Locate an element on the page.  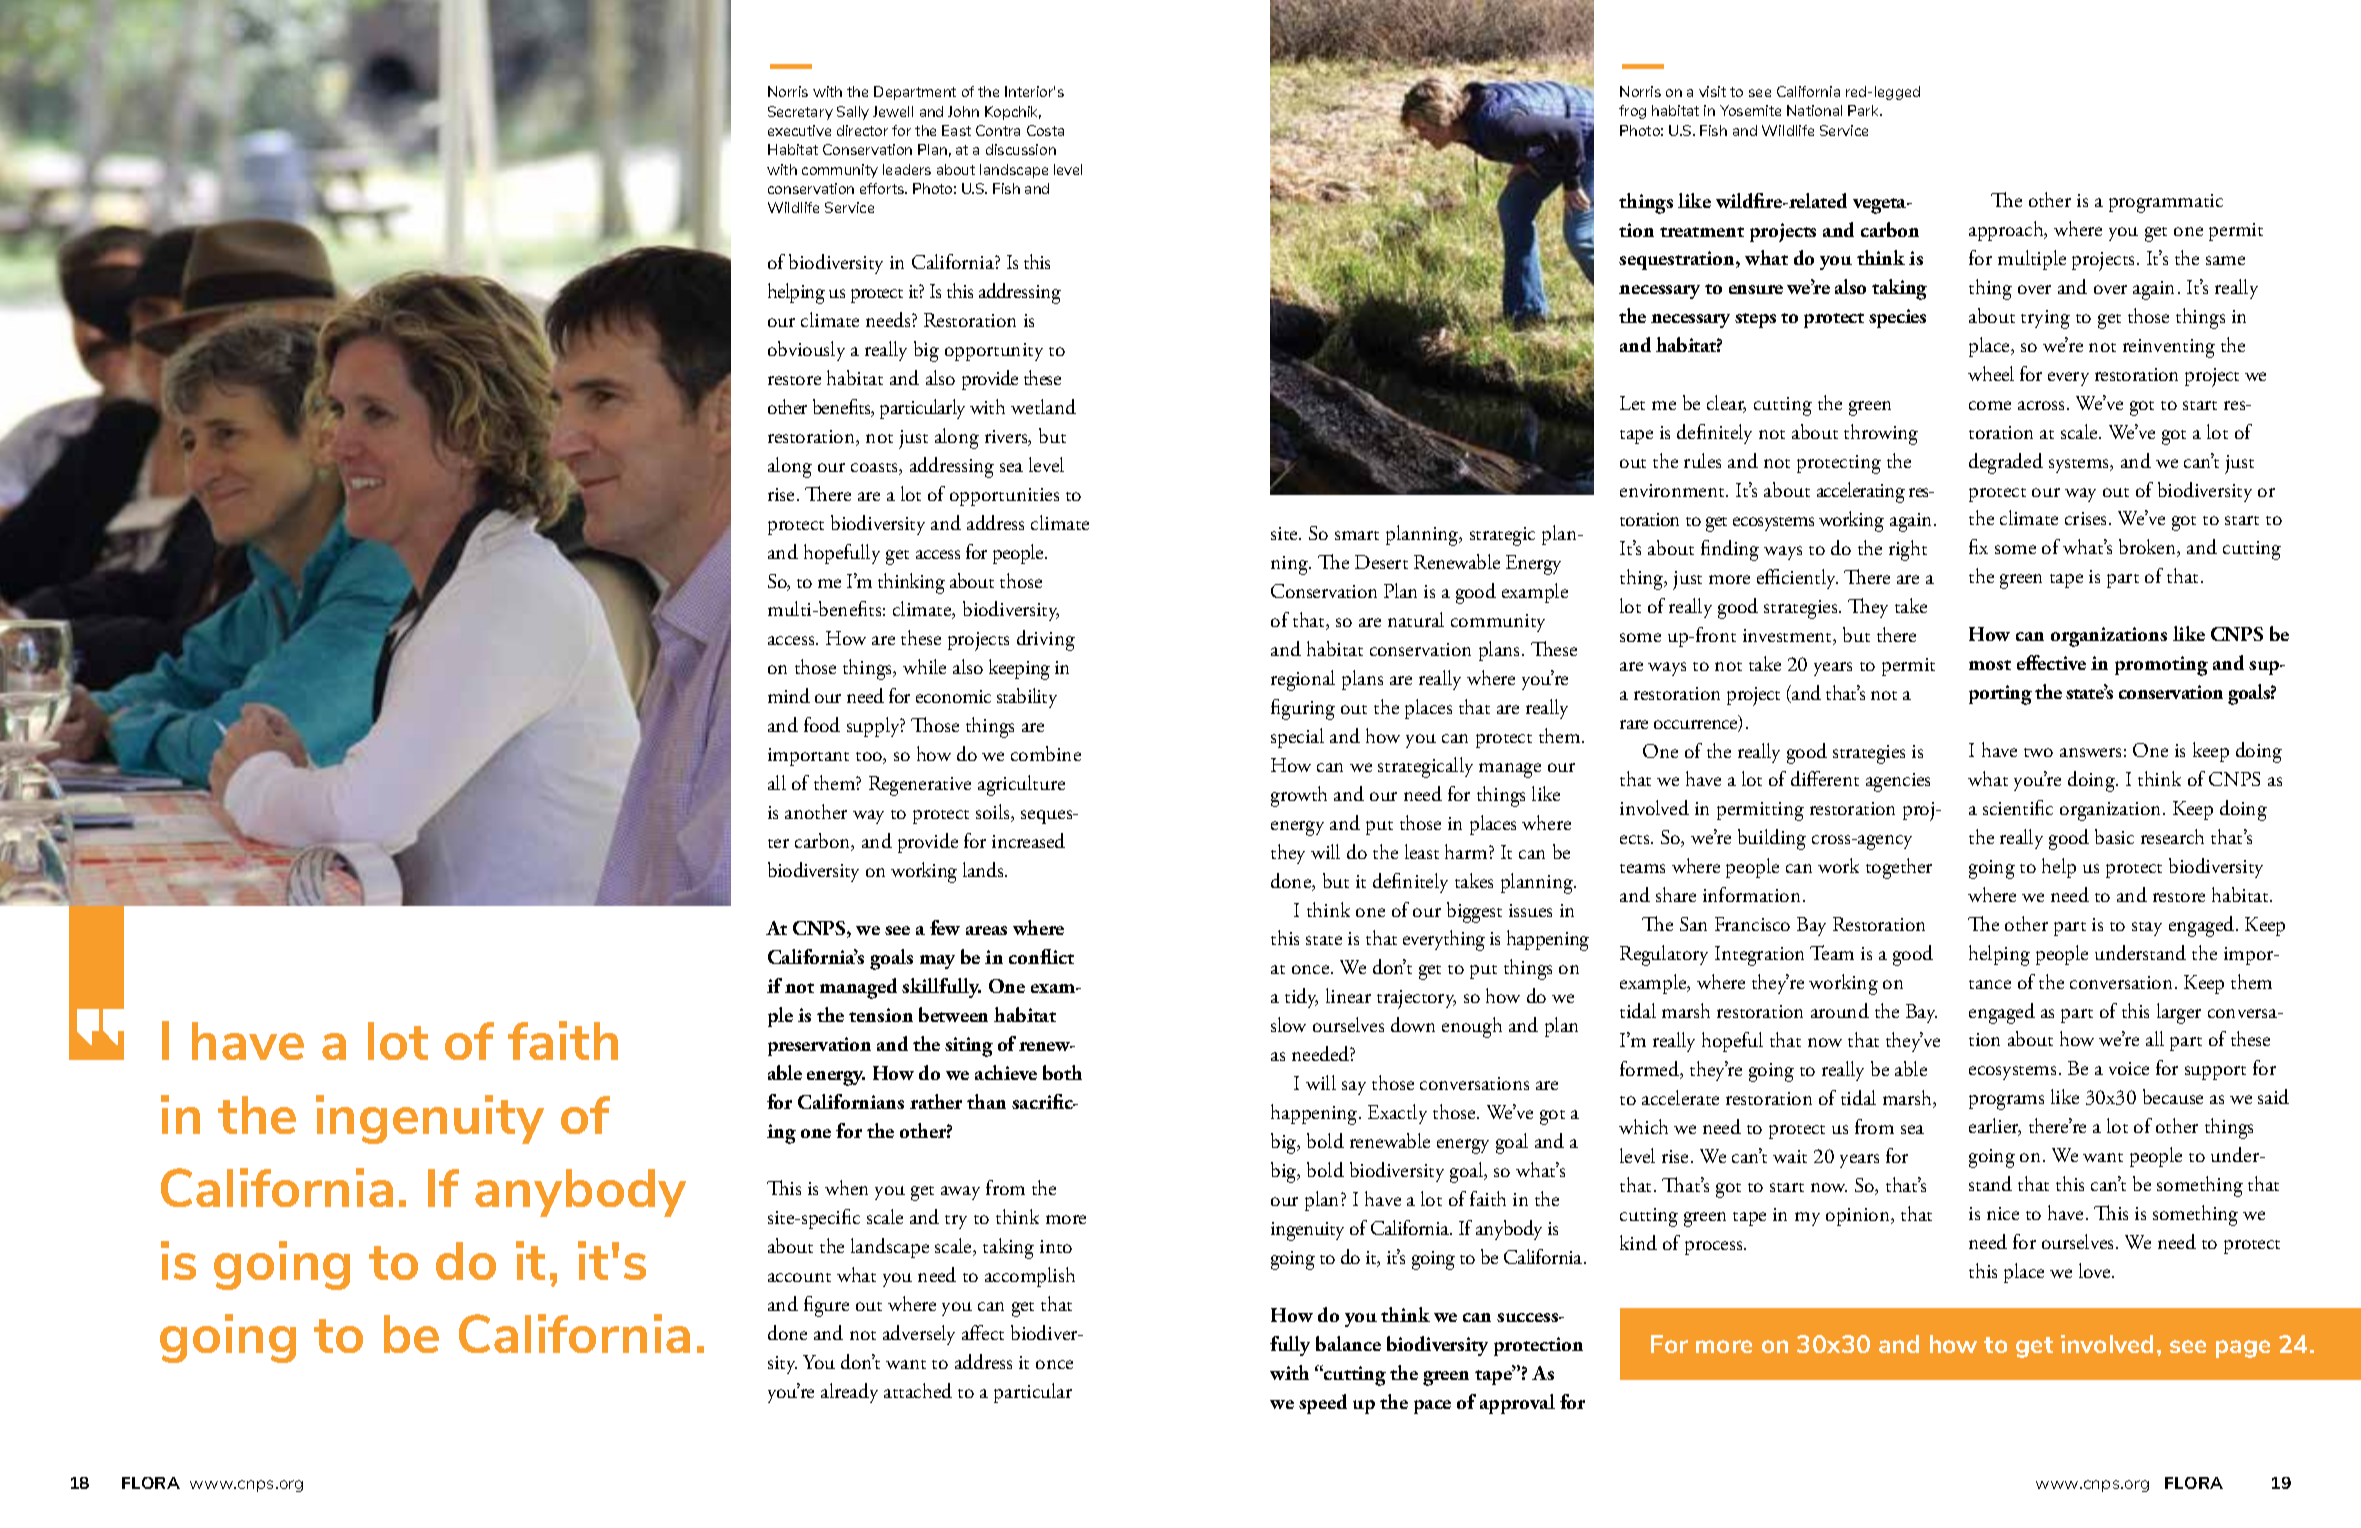
stay is located at coordinates (2147, 929).
